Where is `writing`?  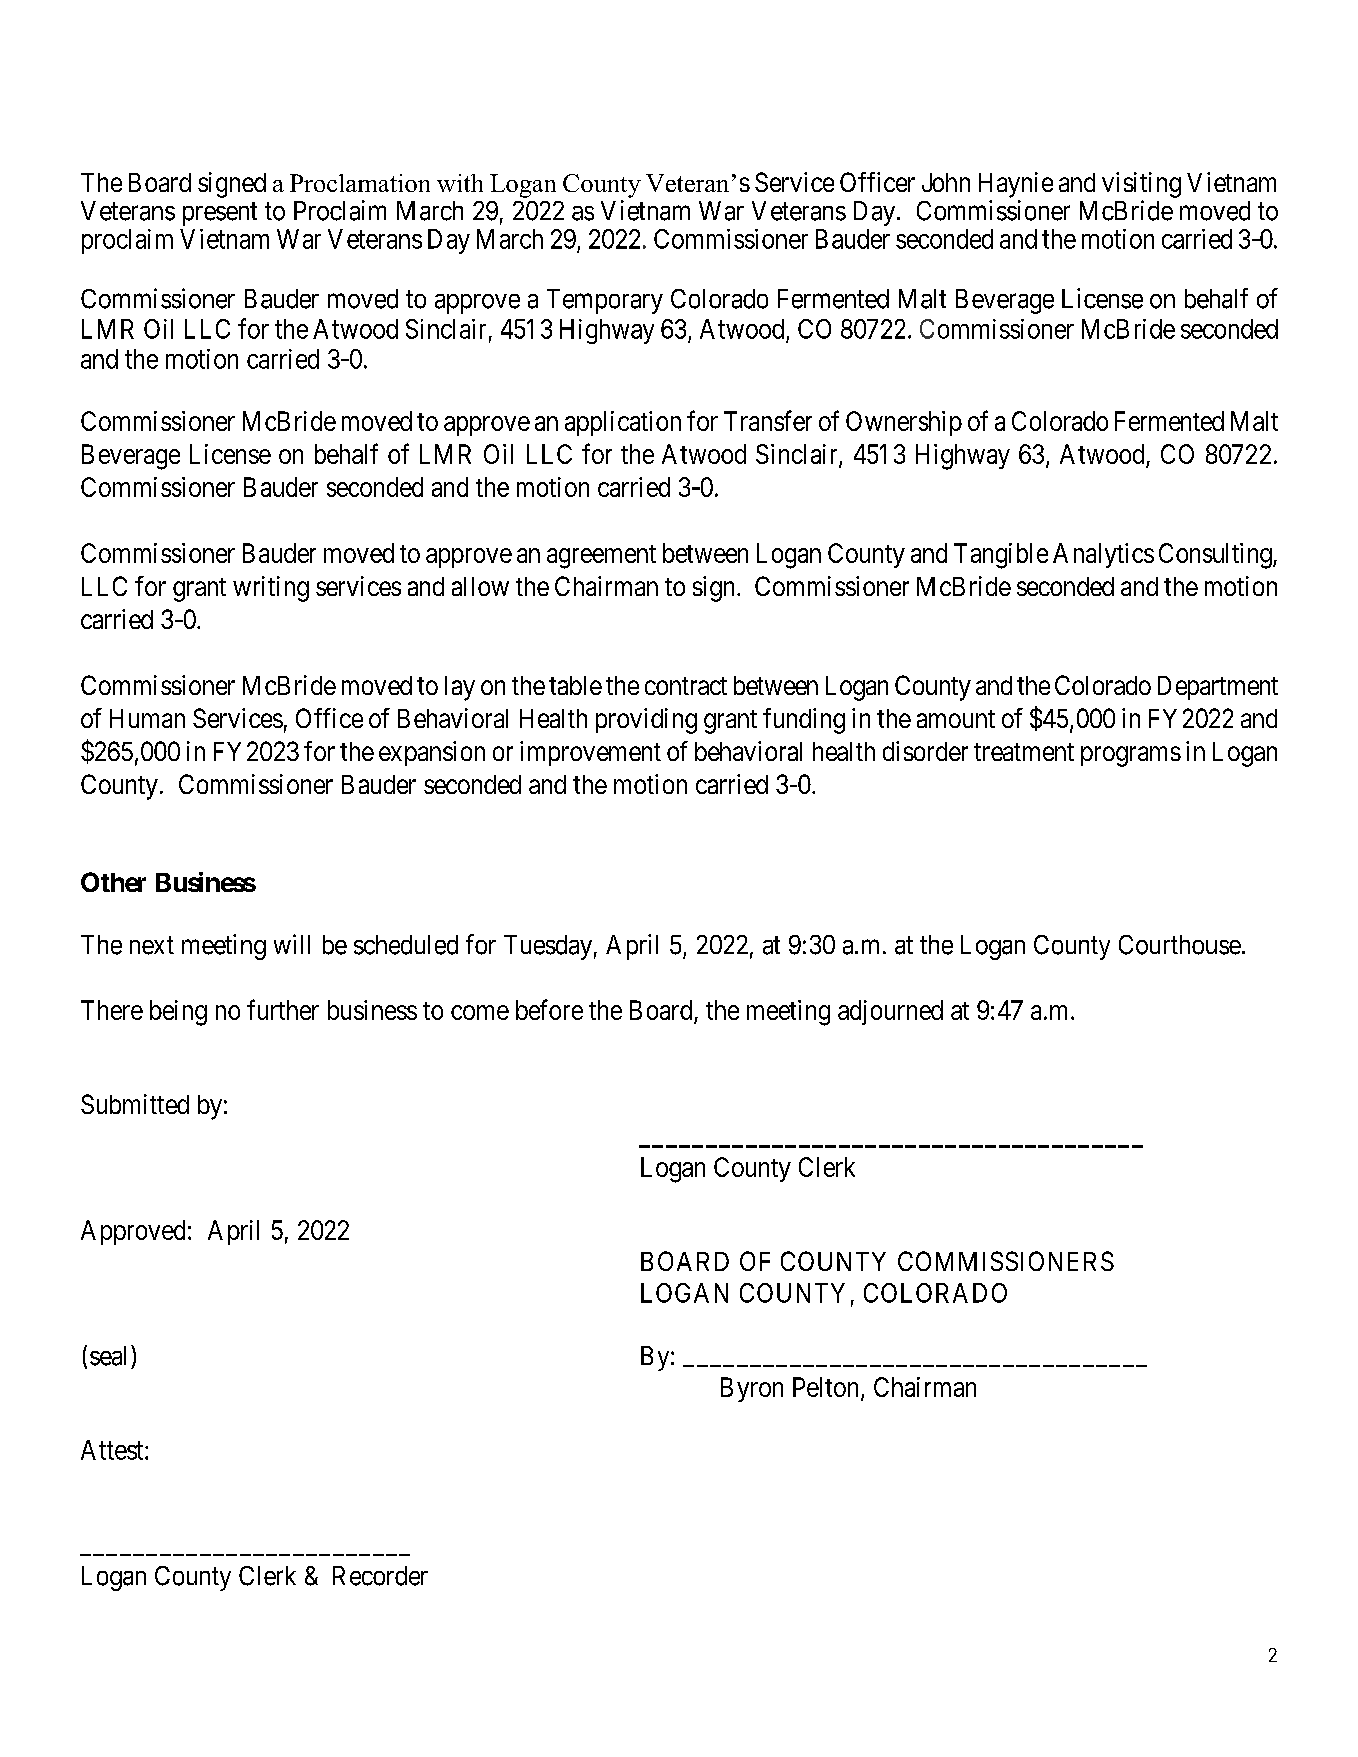 writing is located at coordinates (271, 589).
